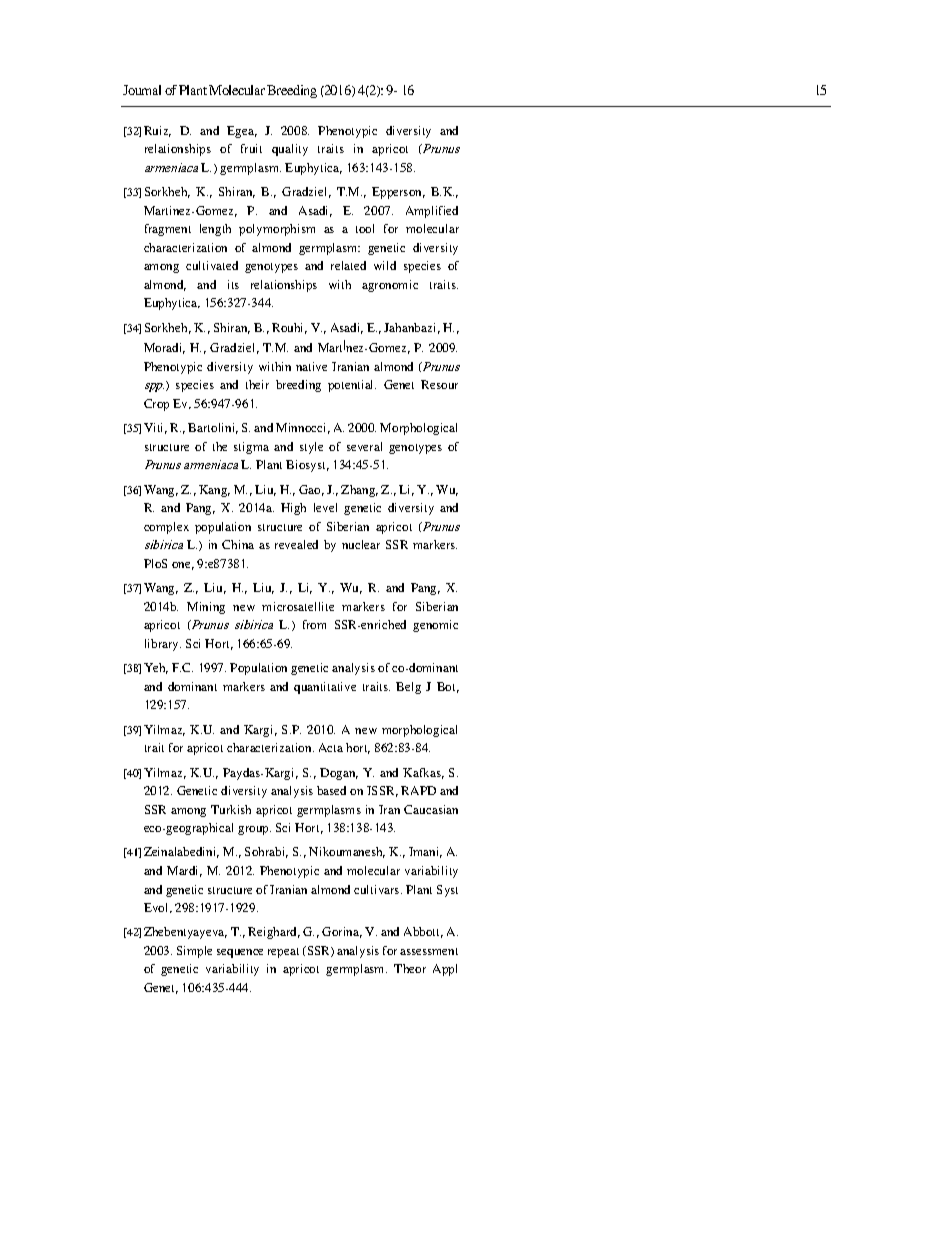 This document has width=952, height=1233. What do you see at coordinates (156, 405) in the document?
I see `Crop` at bounding box center [156, 405].
